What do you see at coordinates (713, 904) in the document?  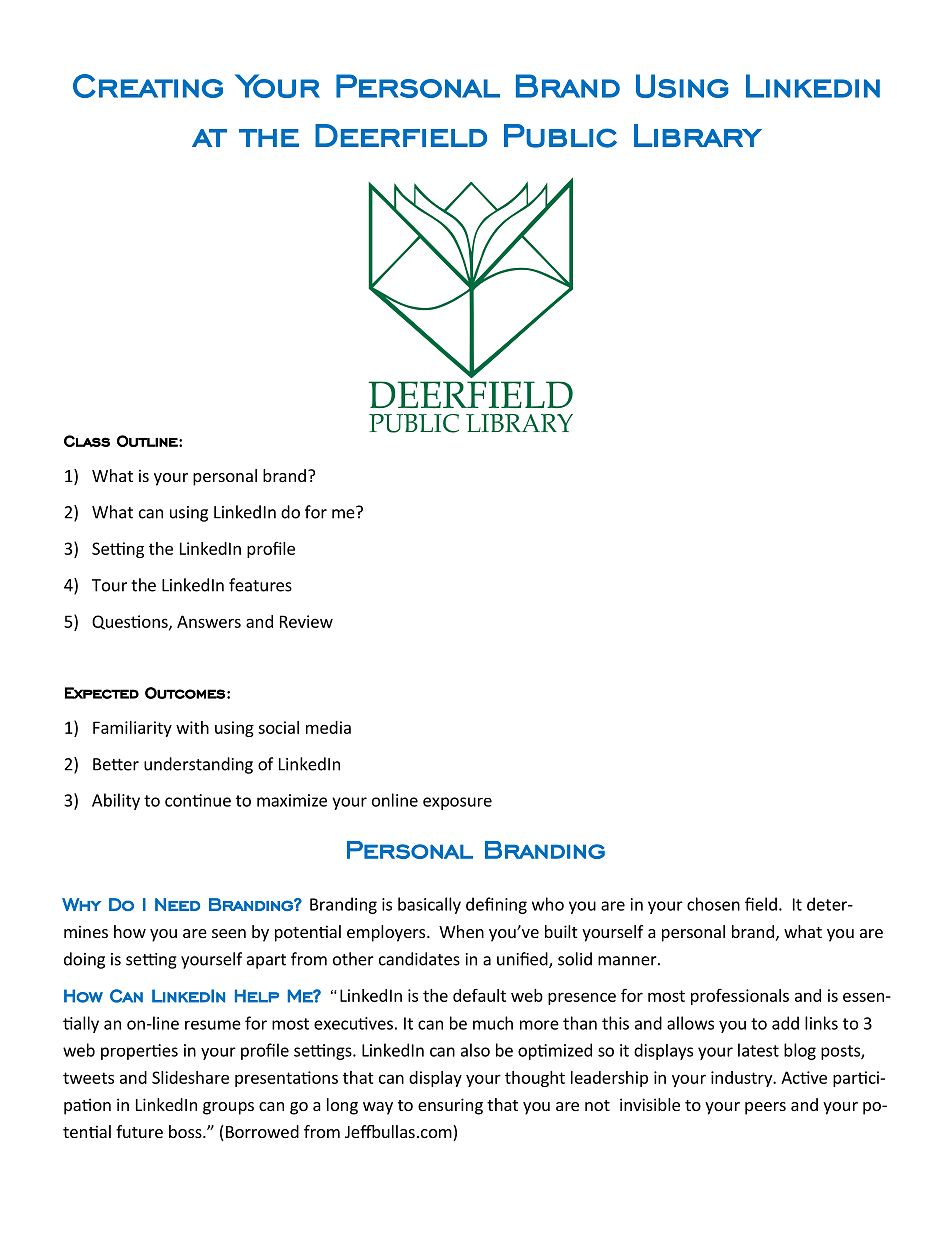 I see `chosen` at bounding box center [713, 904].
